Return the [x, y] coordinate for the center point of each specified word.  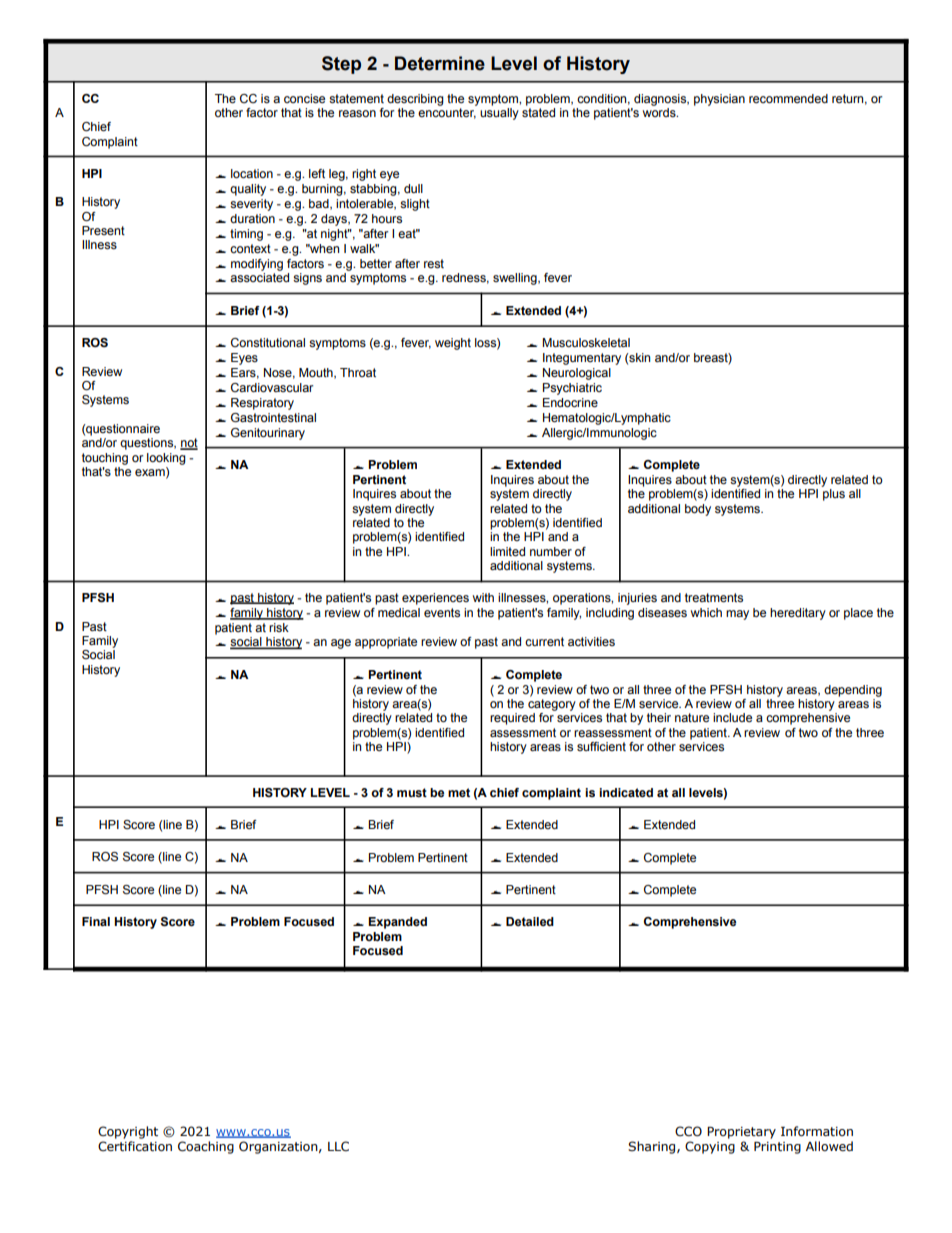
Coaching [206, 1147]
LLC [338, 1146]
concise [304, 98]
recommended [788, 98]
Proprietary [741, 1133]
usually [499, 114]
